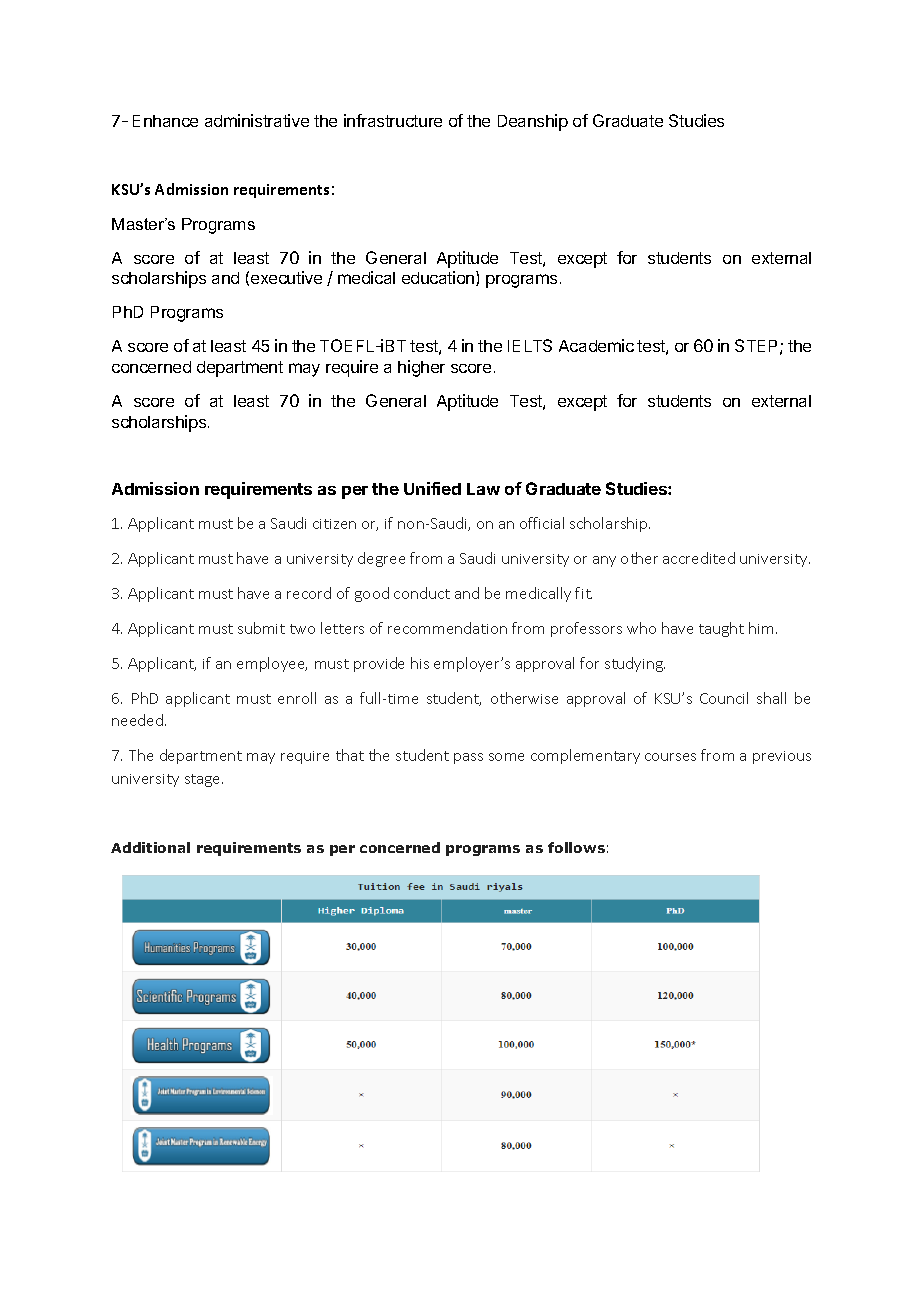 The height and width of the image is (1308, 924). I want to click on administrative, so click(257, 120).
